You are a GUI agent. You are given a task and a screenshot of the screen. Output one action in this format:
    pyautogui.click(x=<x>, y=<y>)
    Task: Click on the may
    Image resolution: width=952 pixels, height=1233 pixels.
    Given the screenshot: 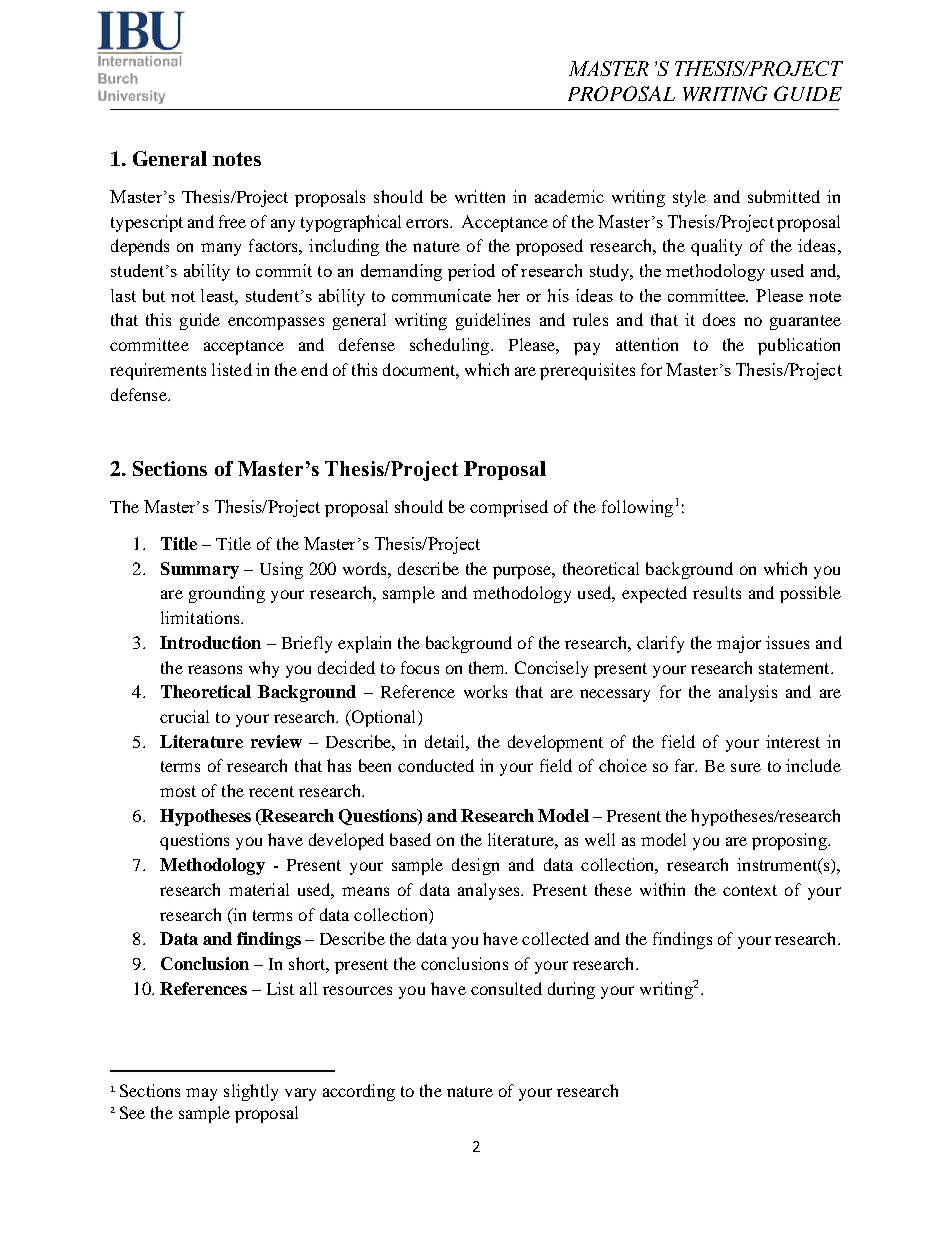 What is the action you would take?
    pyautogui.click(x=201, y=1094)
